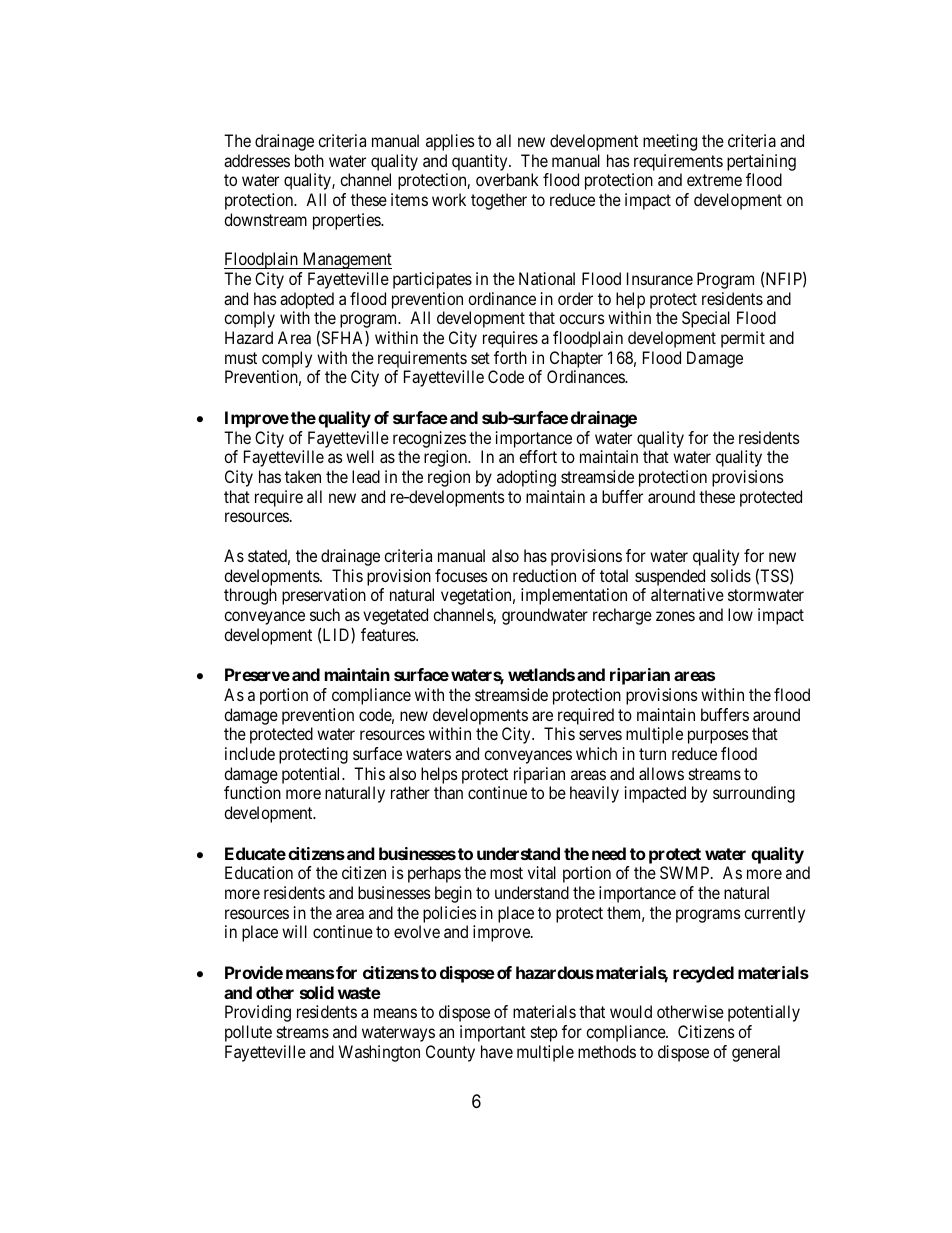  Describe the element at coordinates (756, 1053) in the image. I see `general` at that location.
